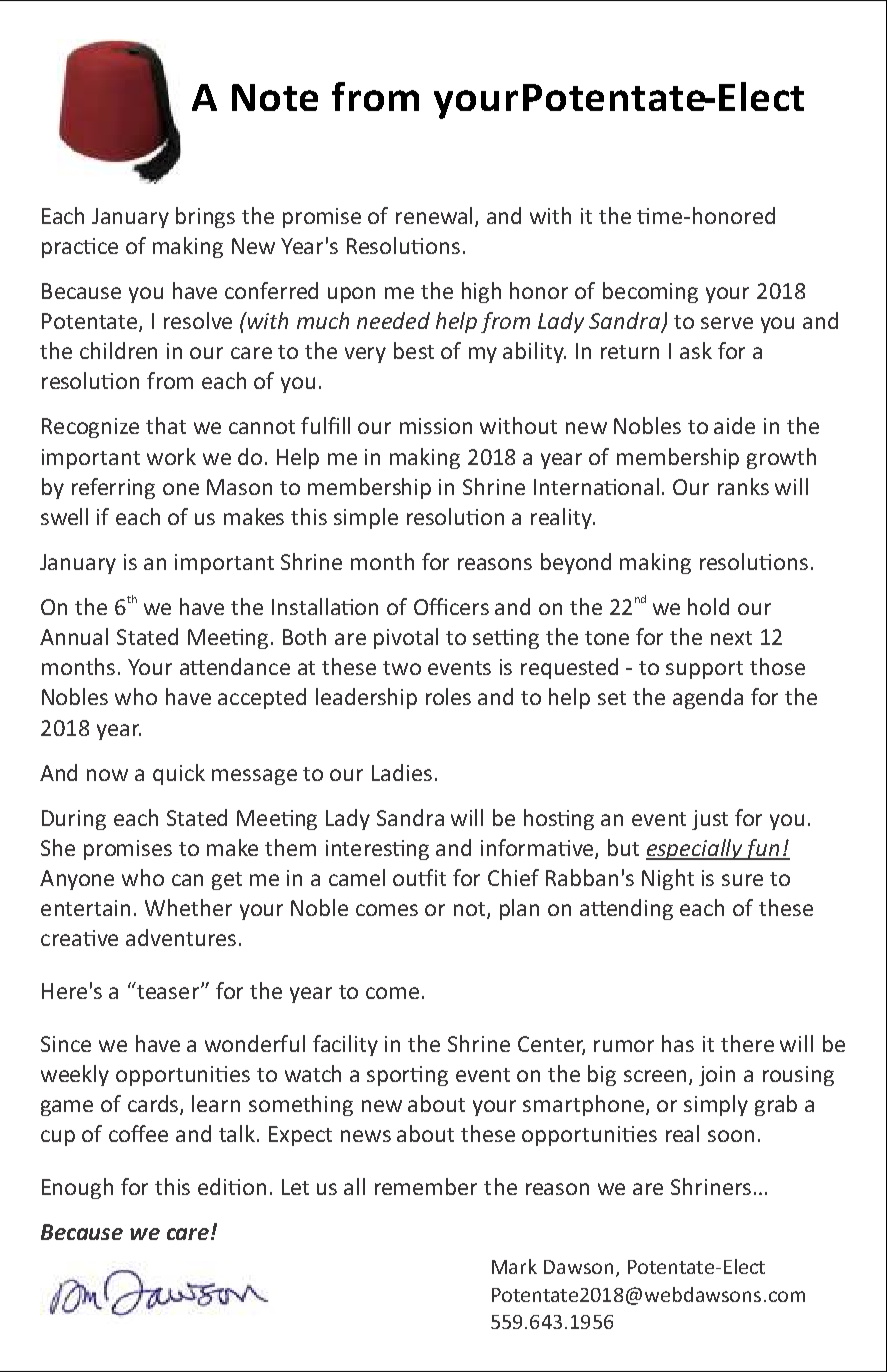 This screenshot has height=1372, width=887. Describe the element at coordinates (406, 638) in the screenshot. I see `pivotal` at that location.
